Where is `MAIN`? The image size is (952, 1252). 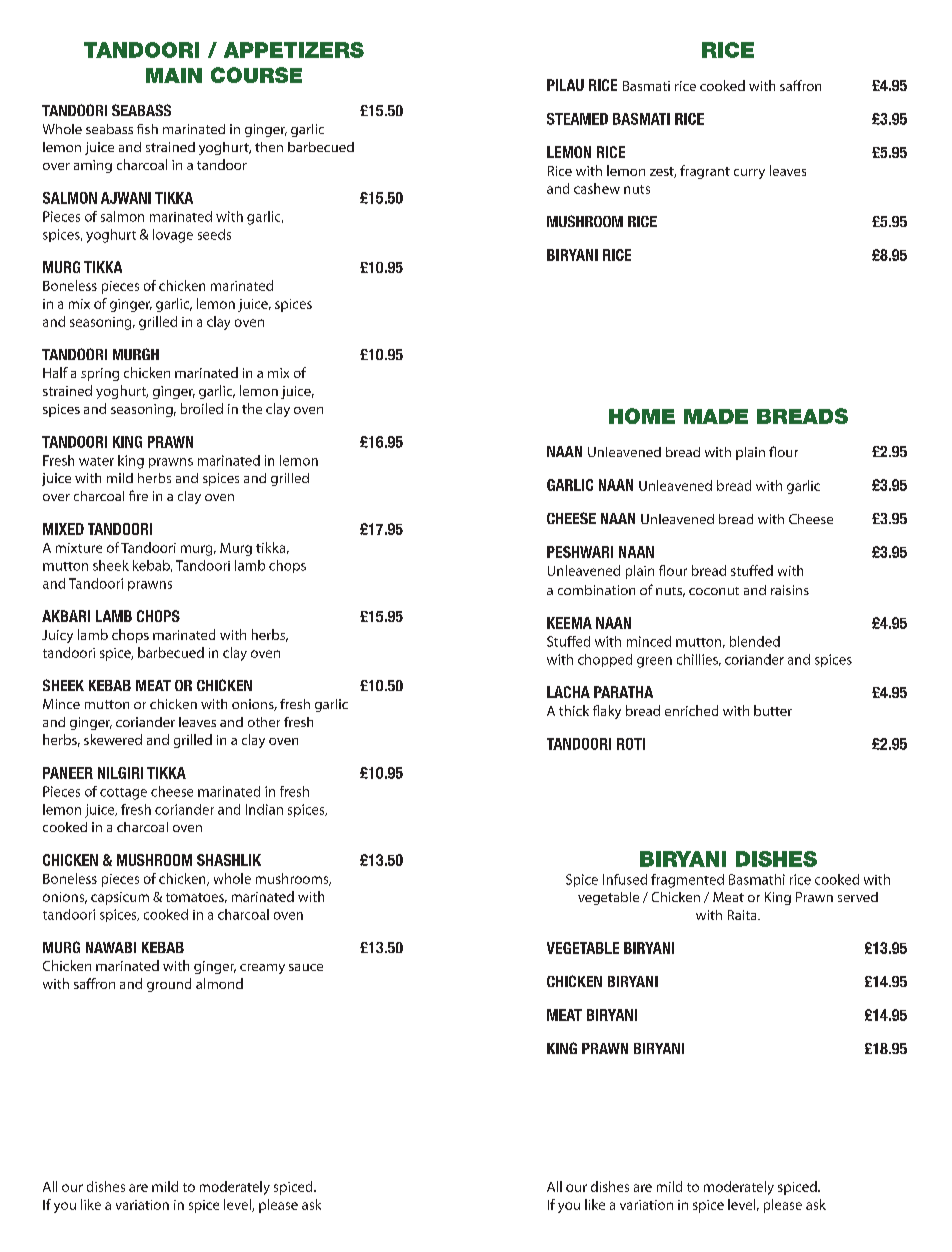
MAIN is located at coordinates (174, 75).
